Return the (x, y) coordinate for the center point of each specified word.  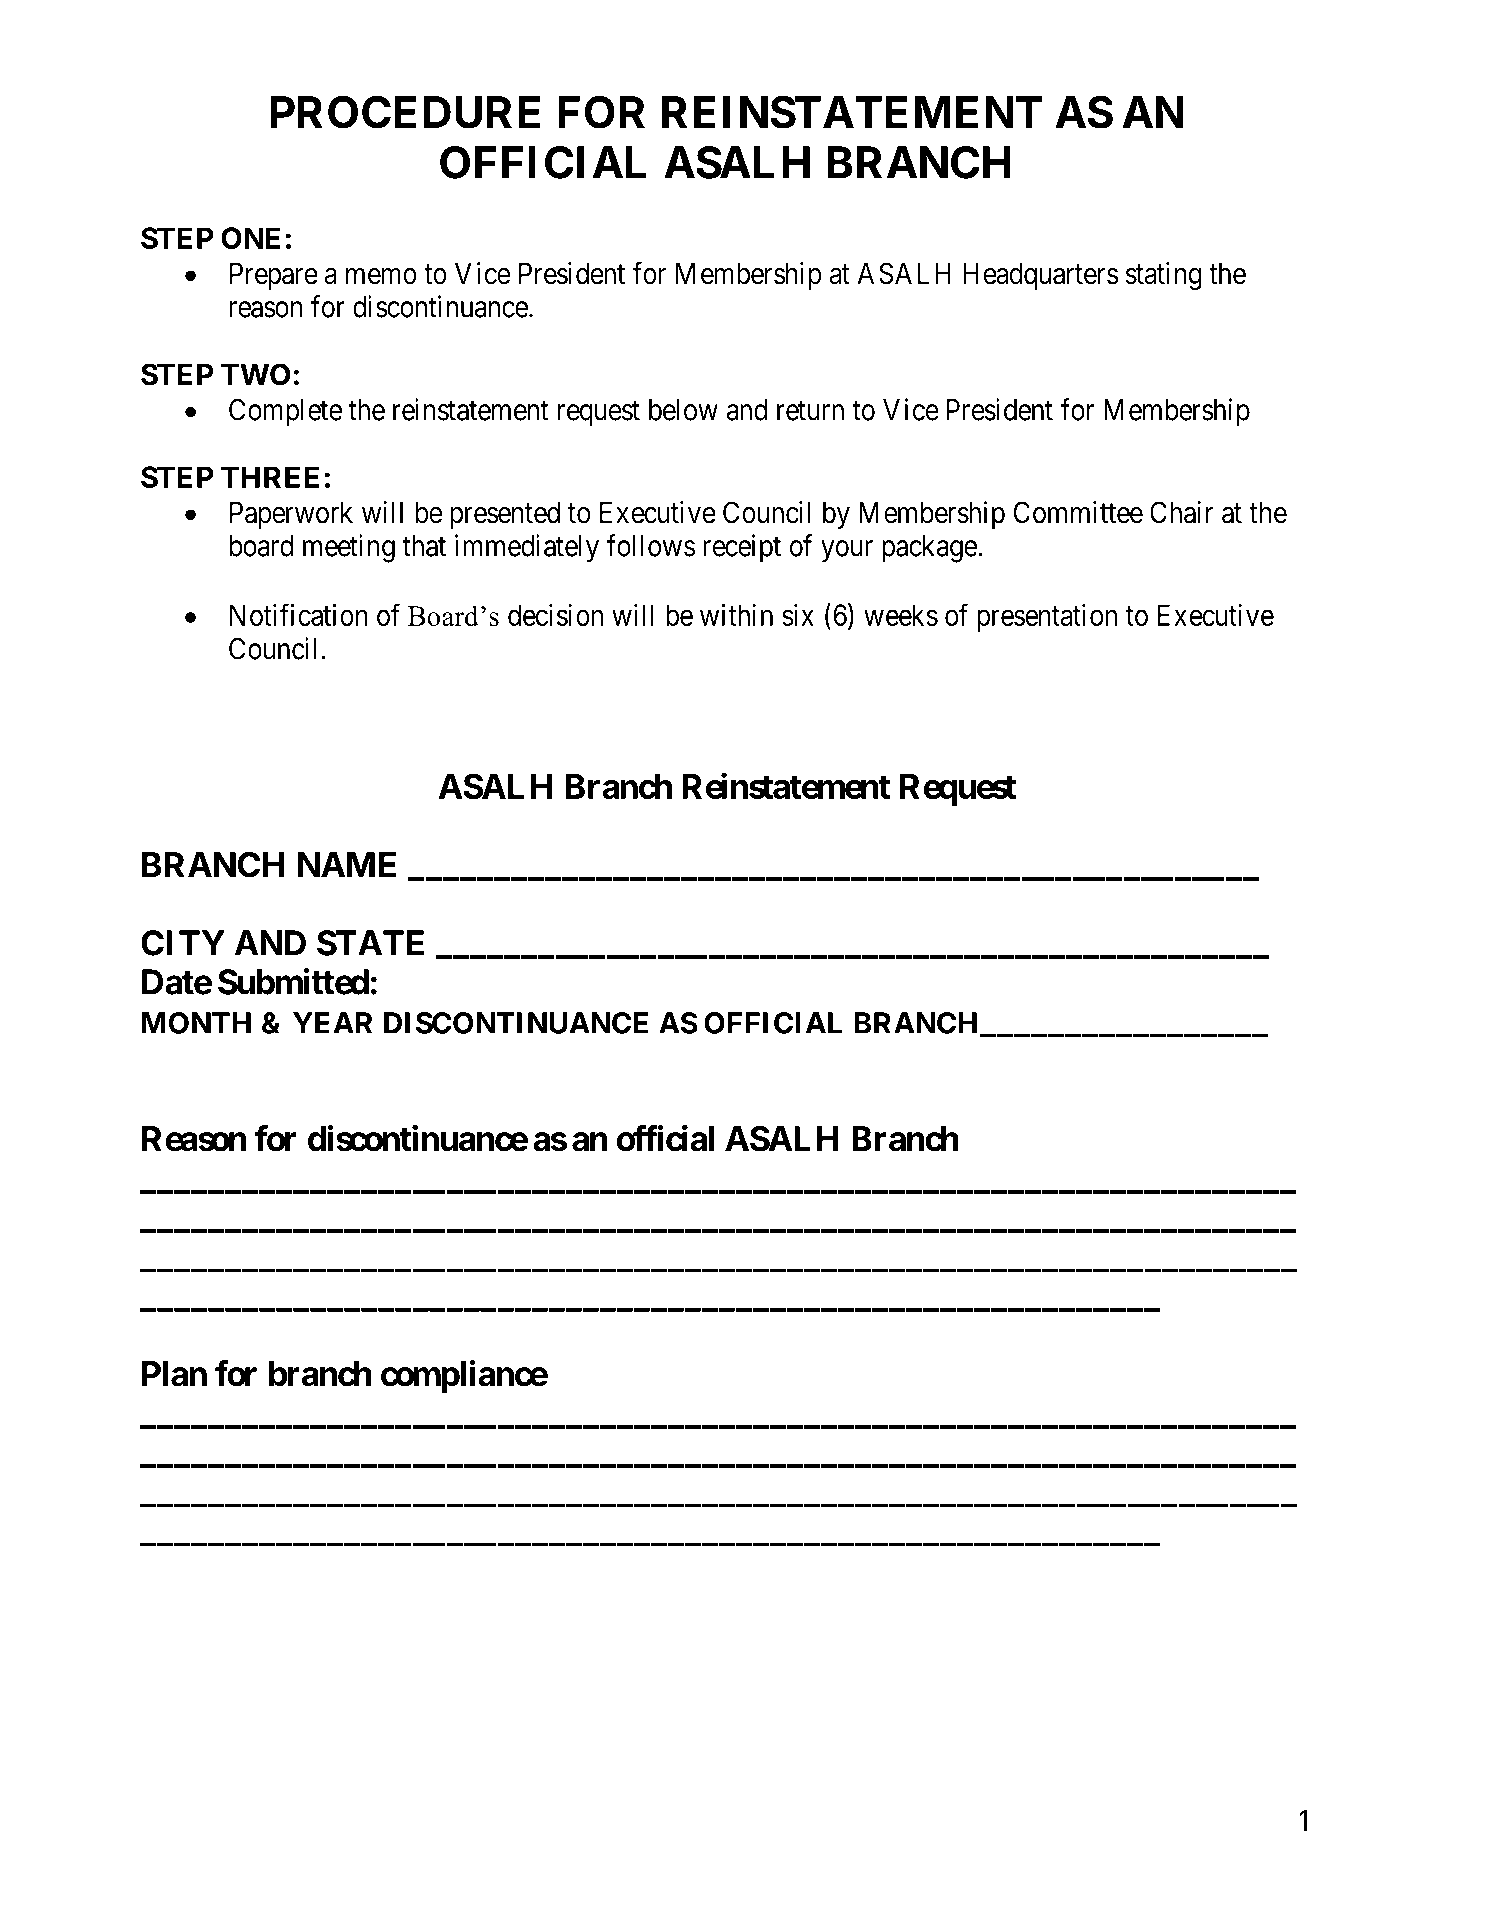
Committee (1078, 512)
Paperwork (291, 515)
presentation (1047, 618)
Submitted (293, 981)
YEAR (333, 1023)
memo (381, 276)
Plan (174, 1374)
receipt (742, 548)
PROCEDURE (405, 112)
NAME (347, 864)
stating (1163, 276)
